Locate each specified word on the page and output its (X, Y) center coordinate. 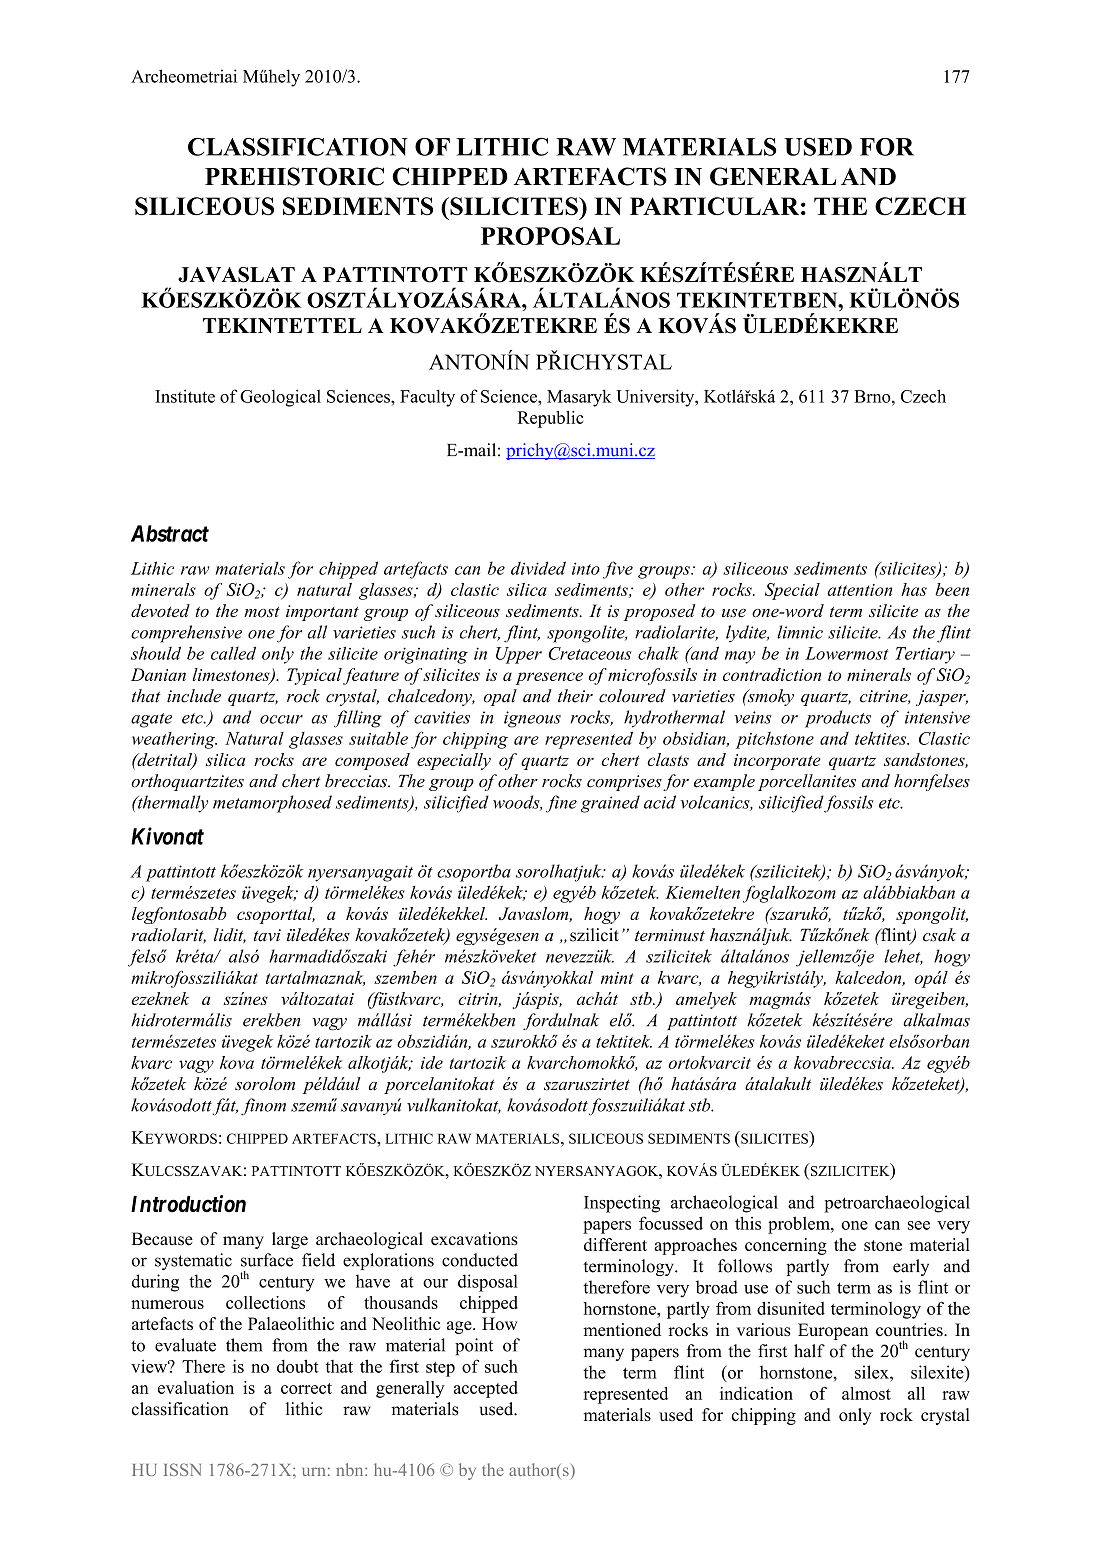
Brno (873, 396)
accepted (486, 1389)
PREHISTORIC (294, 176)
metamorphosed (272, 804)
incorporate (777, 762)
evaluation (196, 1387)
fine (561, 804)
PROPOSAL (550, 236)
